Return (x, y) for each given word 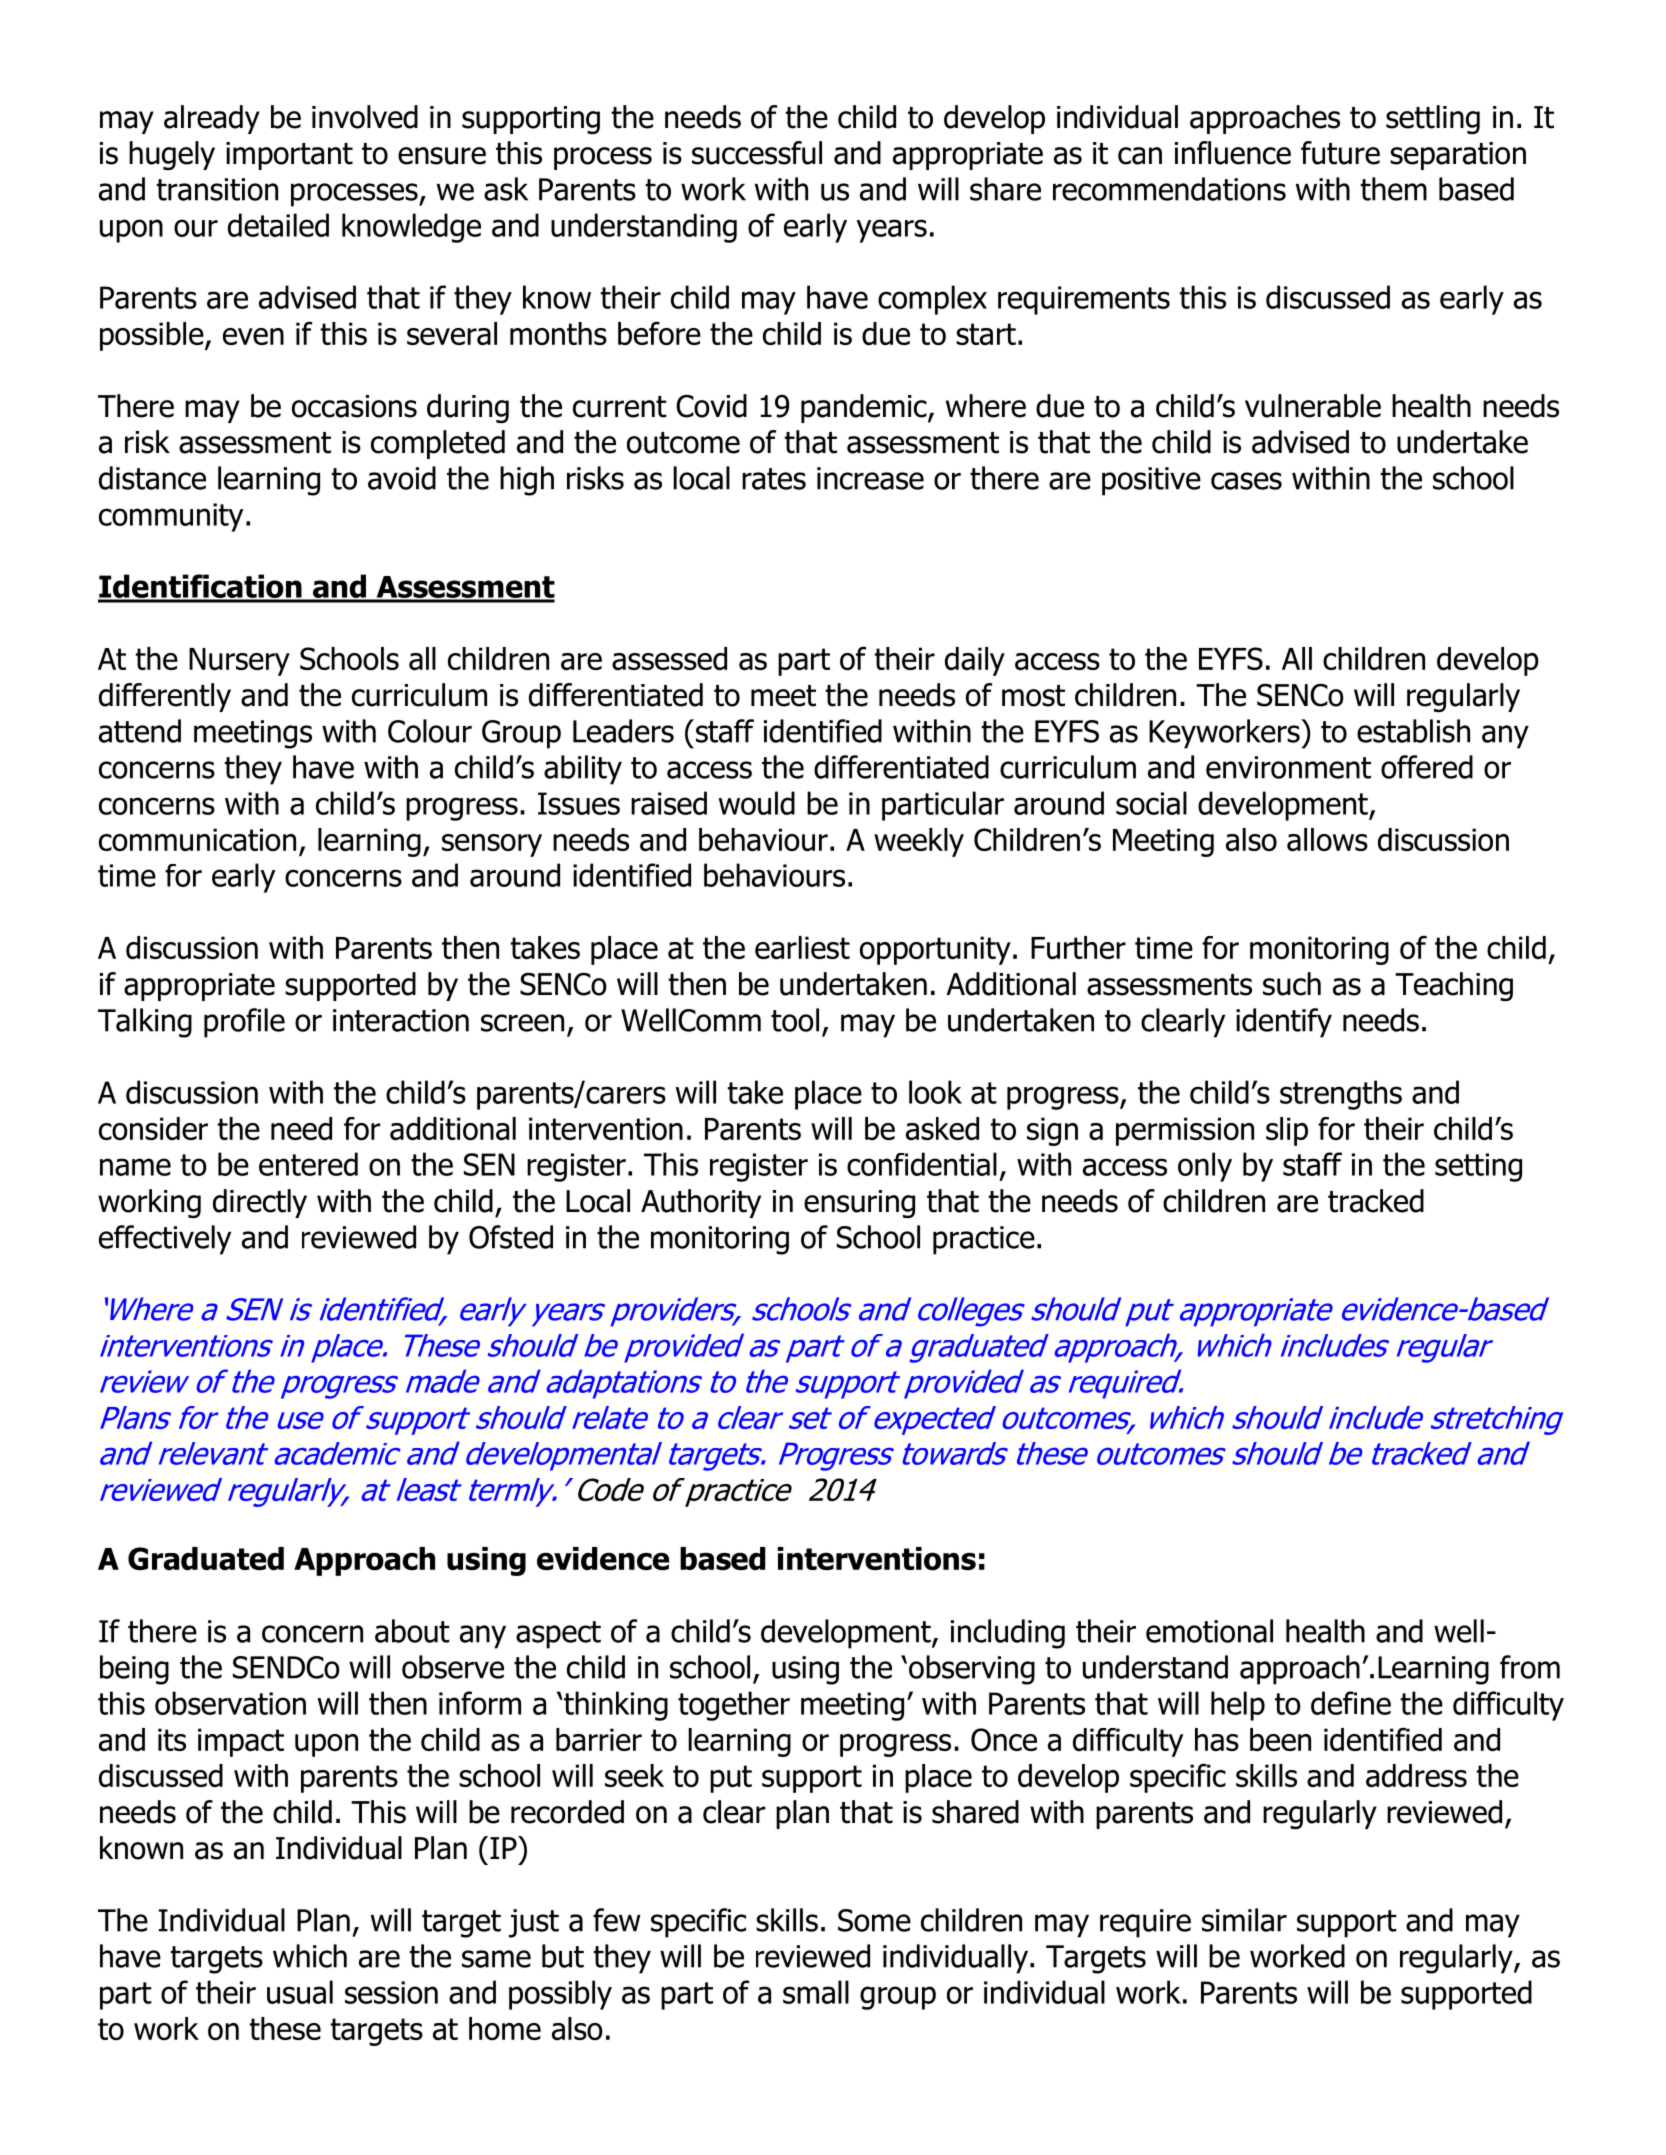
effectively (165, 1240)
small (816, 1992)
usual (300, 1992)
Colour (430, 731)
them (1394, 189)
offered (1427, 767)
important (289, 156)
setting (1478, 1167)
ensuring (859, 1204)
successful (757, 153)
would (757, 803)
